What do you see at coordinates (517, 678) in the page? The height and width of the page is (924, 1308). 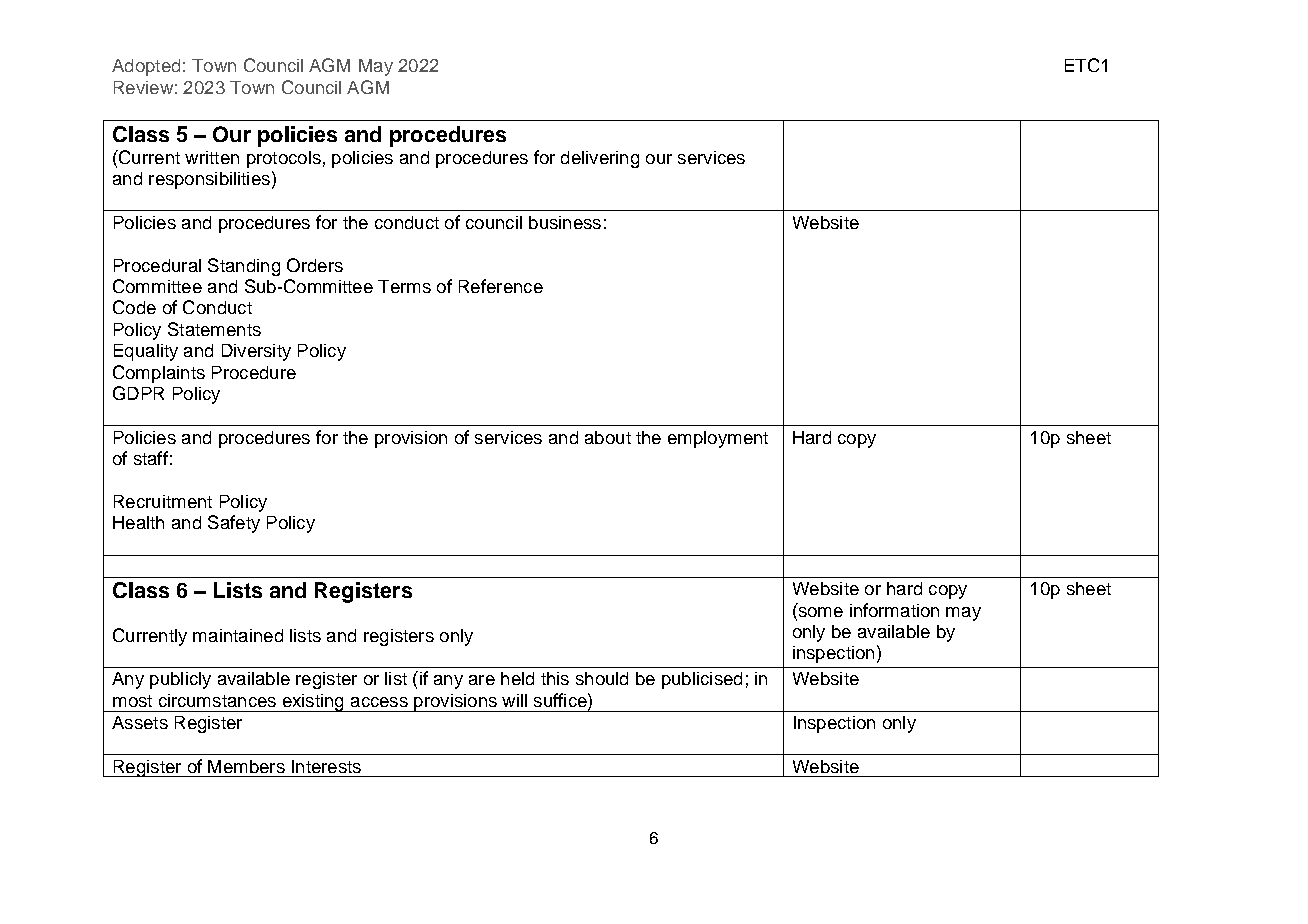 I see `held` at bounding box center [517, 678].
